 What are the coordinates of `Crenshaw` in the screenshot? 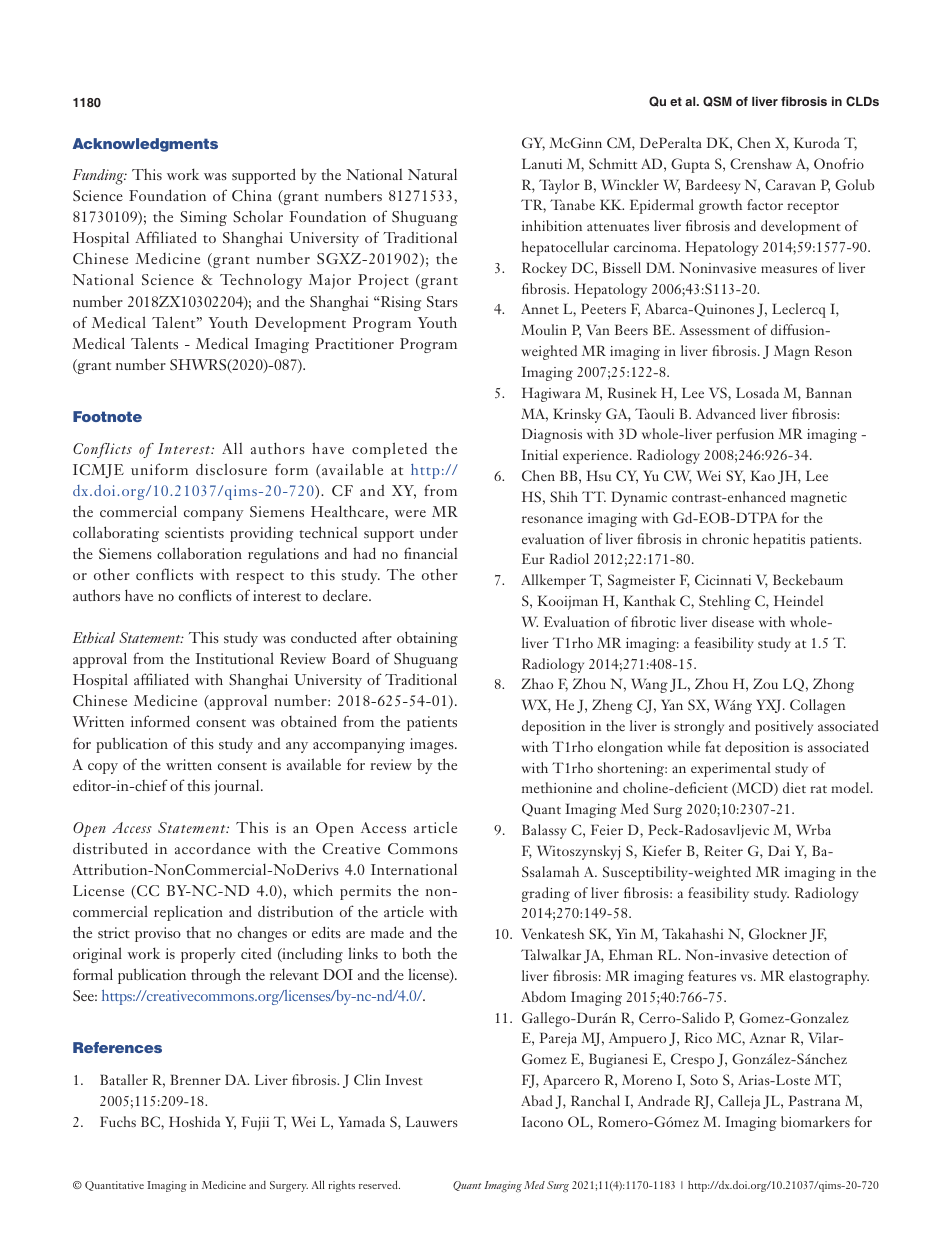 It's located at (761, 163).
